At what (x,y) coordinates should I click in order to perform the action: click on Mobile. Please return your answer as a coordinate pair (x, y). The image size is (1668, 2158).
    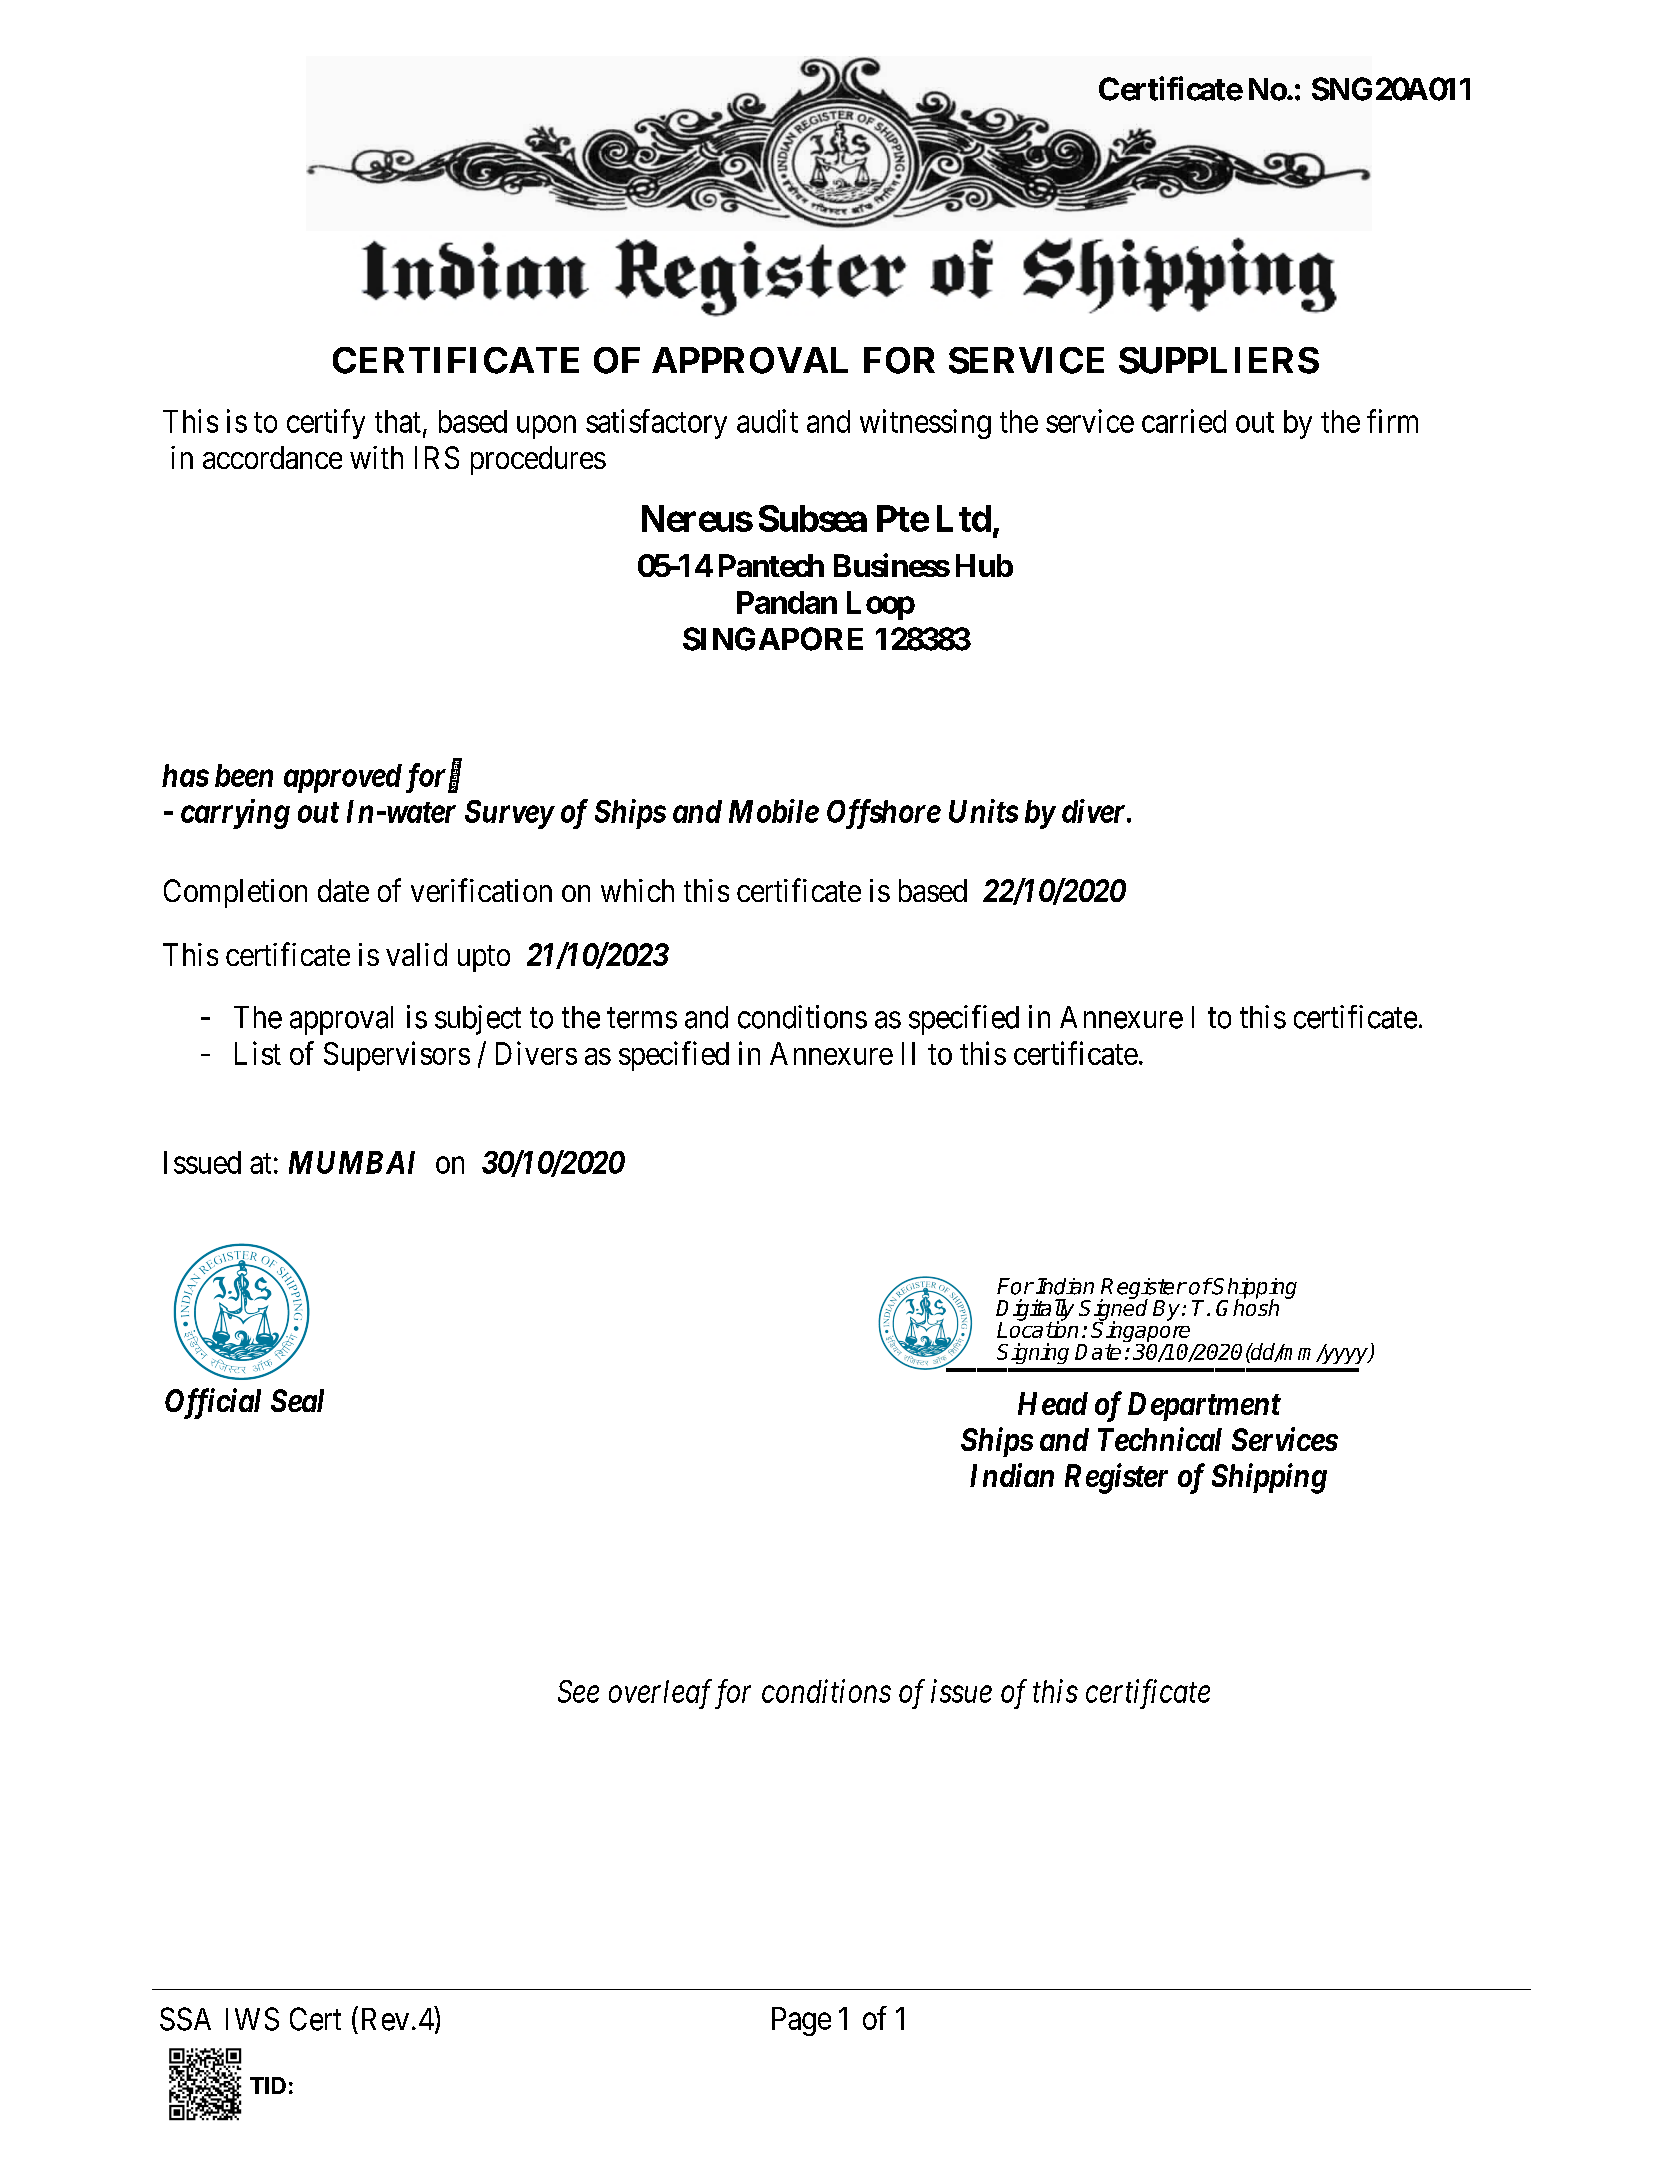
    Looking at the image, I should click on (774, 811).
